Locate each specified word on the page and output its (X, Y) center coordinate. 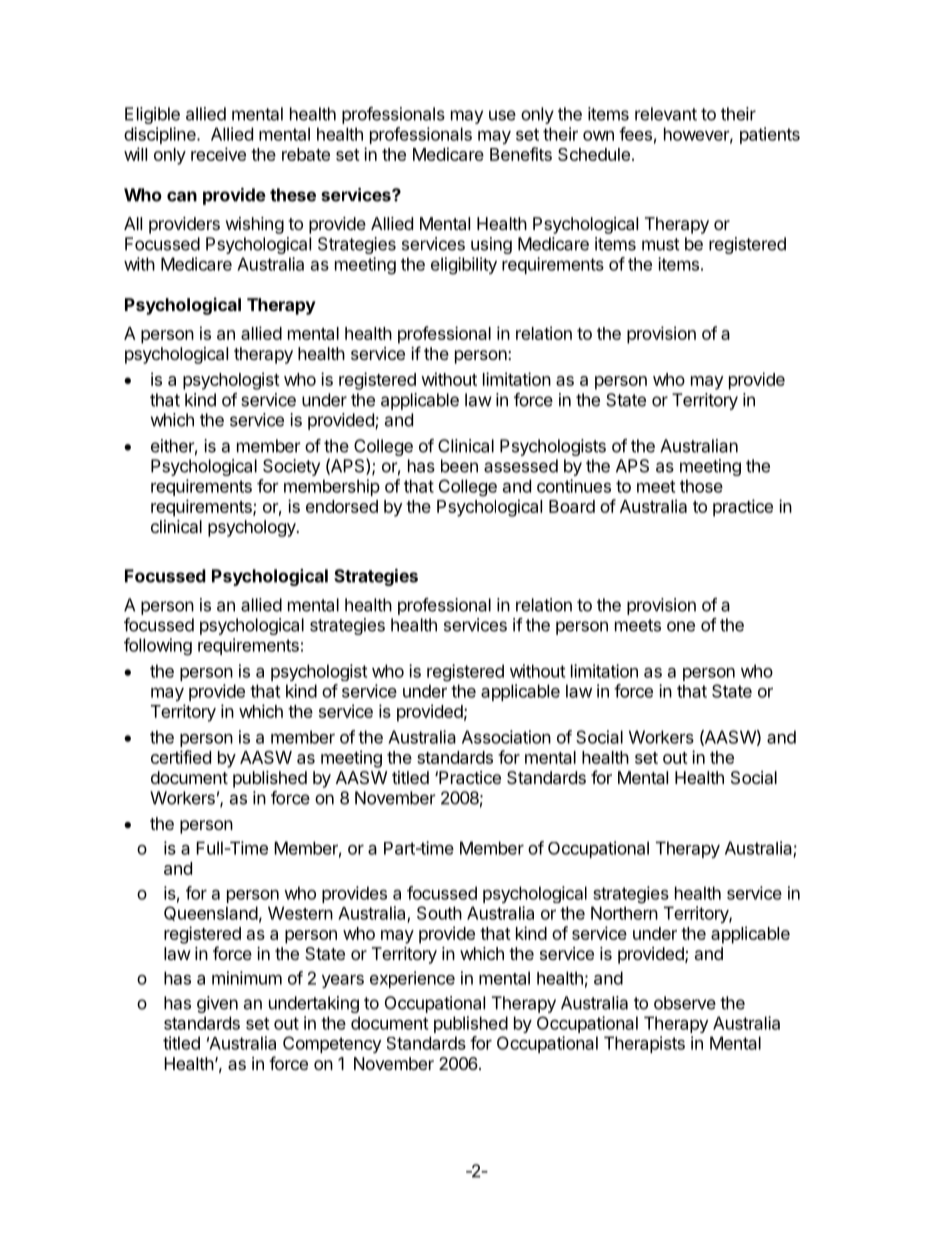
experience (412, 979)
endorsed (342, 506)
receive (218, 154)
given (217, 1004)
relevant (666, 114)
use (502, 115)
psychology (253, 528)
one (681, 626)
